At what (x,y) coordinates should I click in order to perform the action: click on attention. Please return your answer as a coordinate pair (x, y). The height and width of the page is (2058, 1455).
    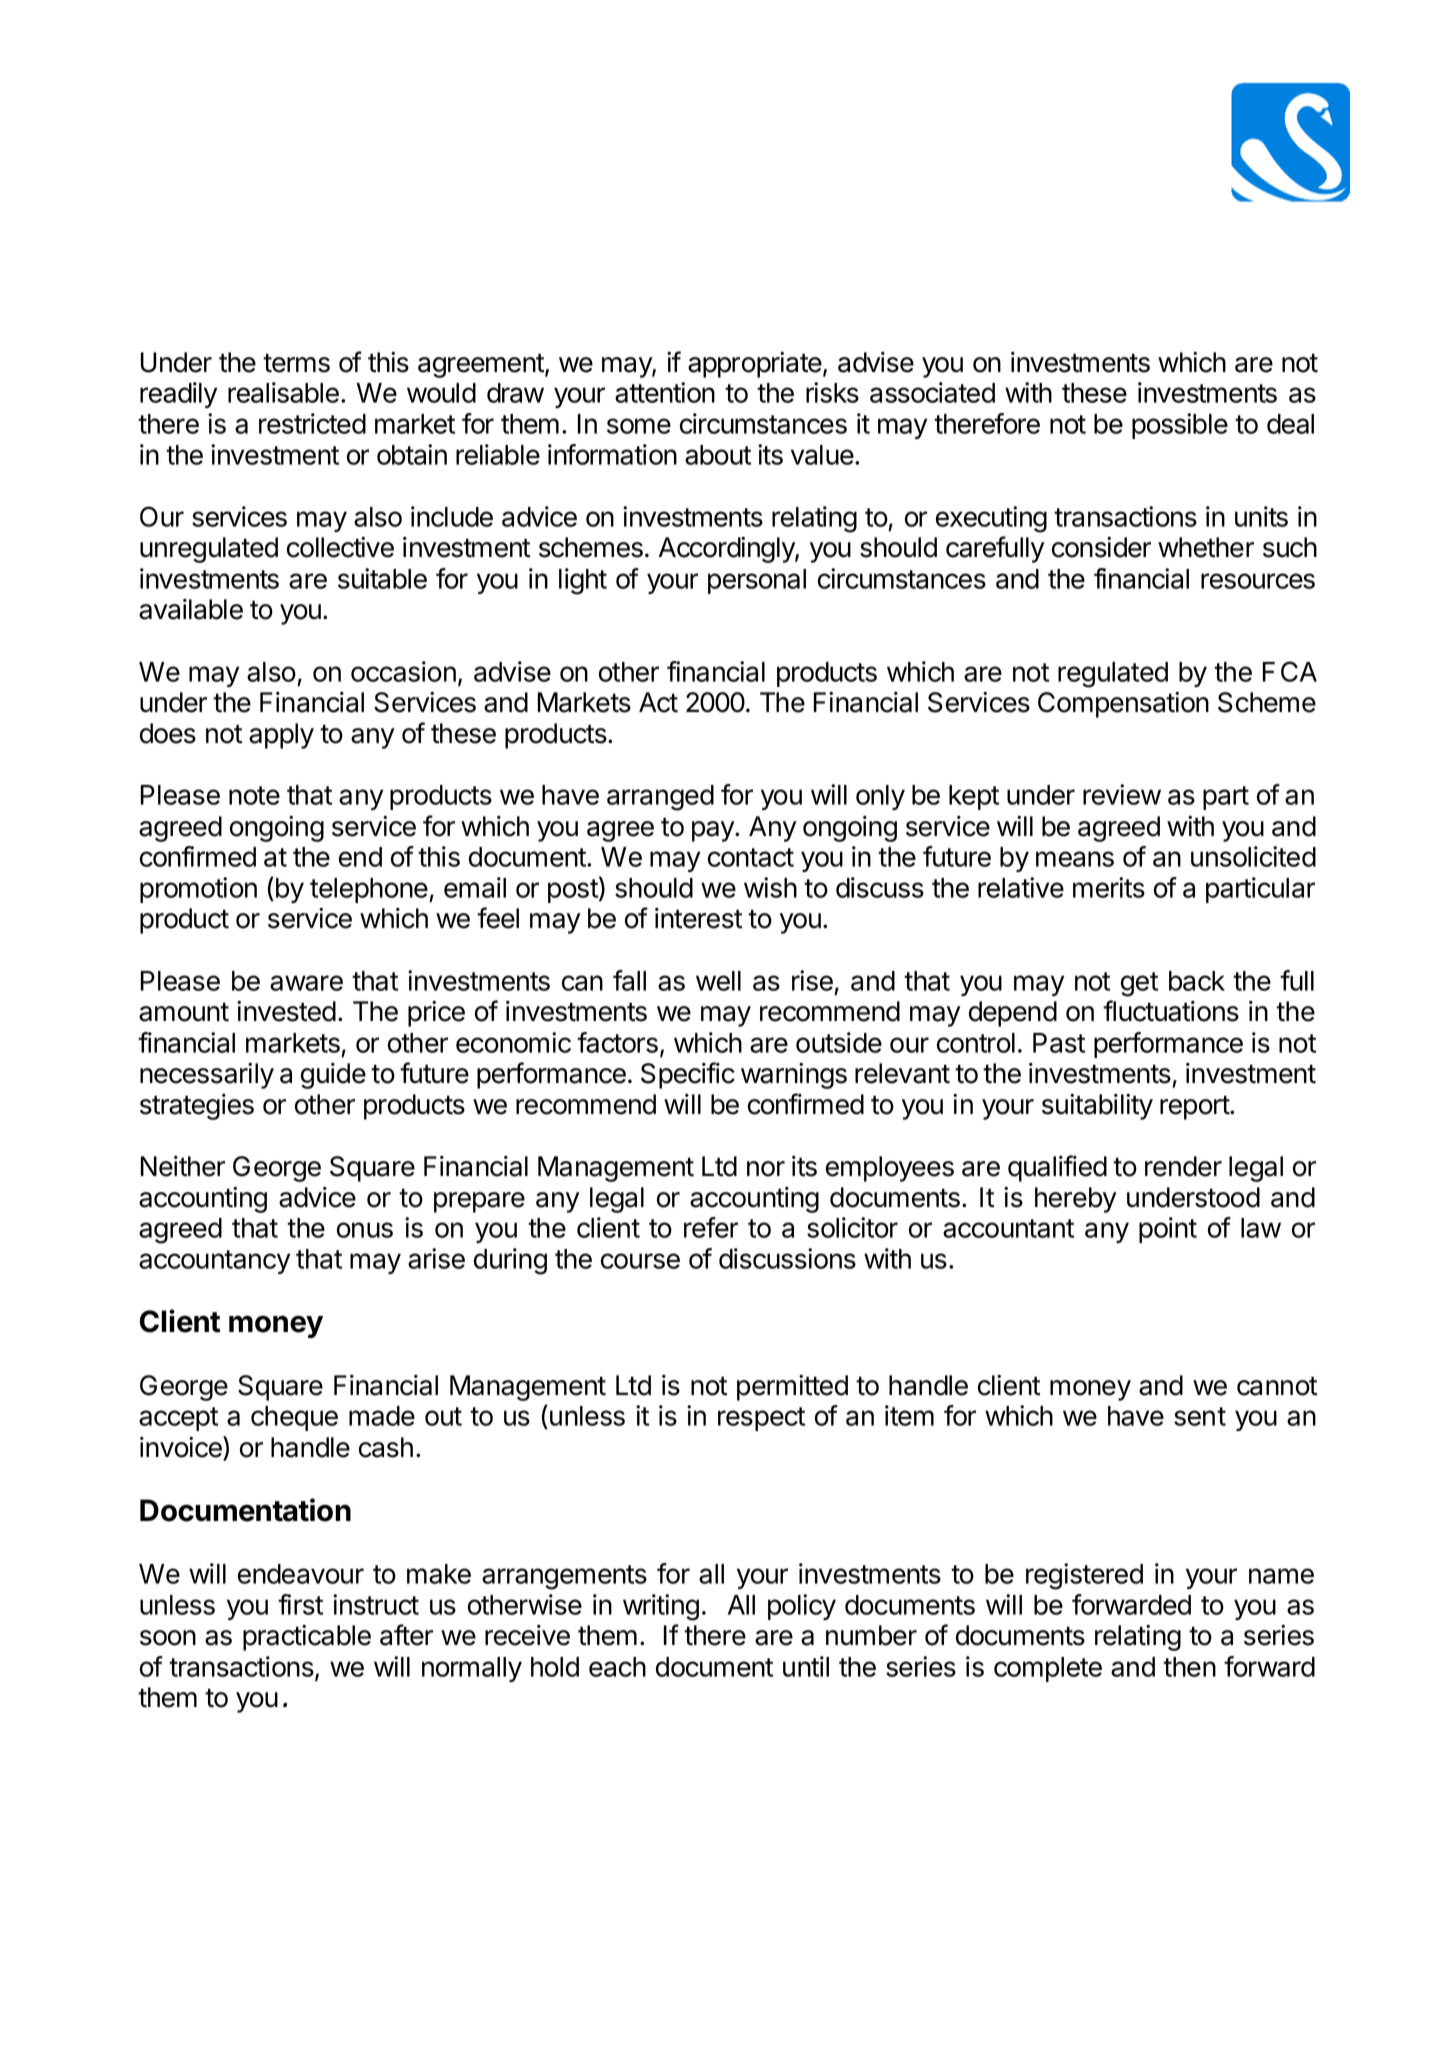
    Looking at the image, I should click on (665, 392).
